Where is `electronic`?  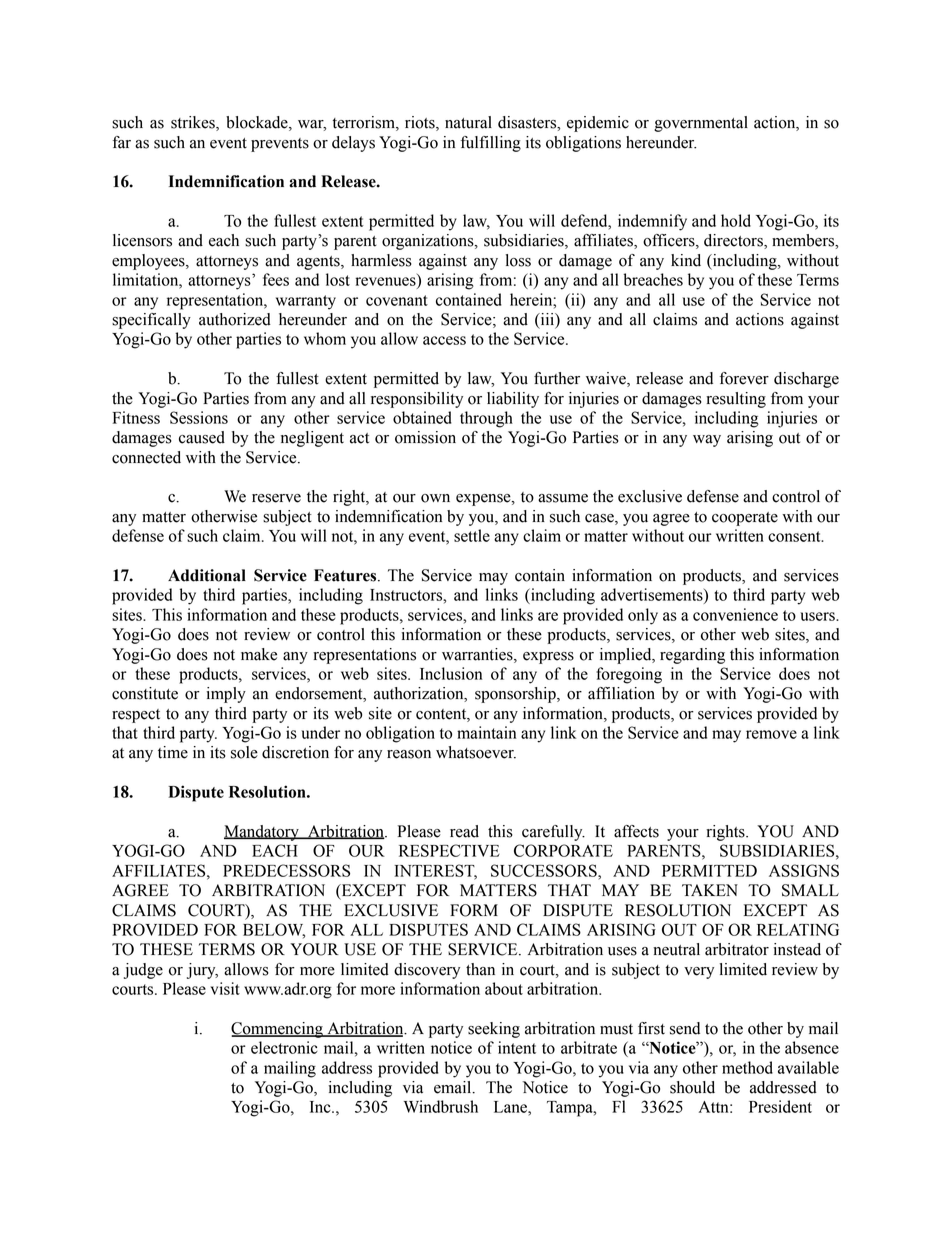 electronic is located at coordinates (284, 1047).
